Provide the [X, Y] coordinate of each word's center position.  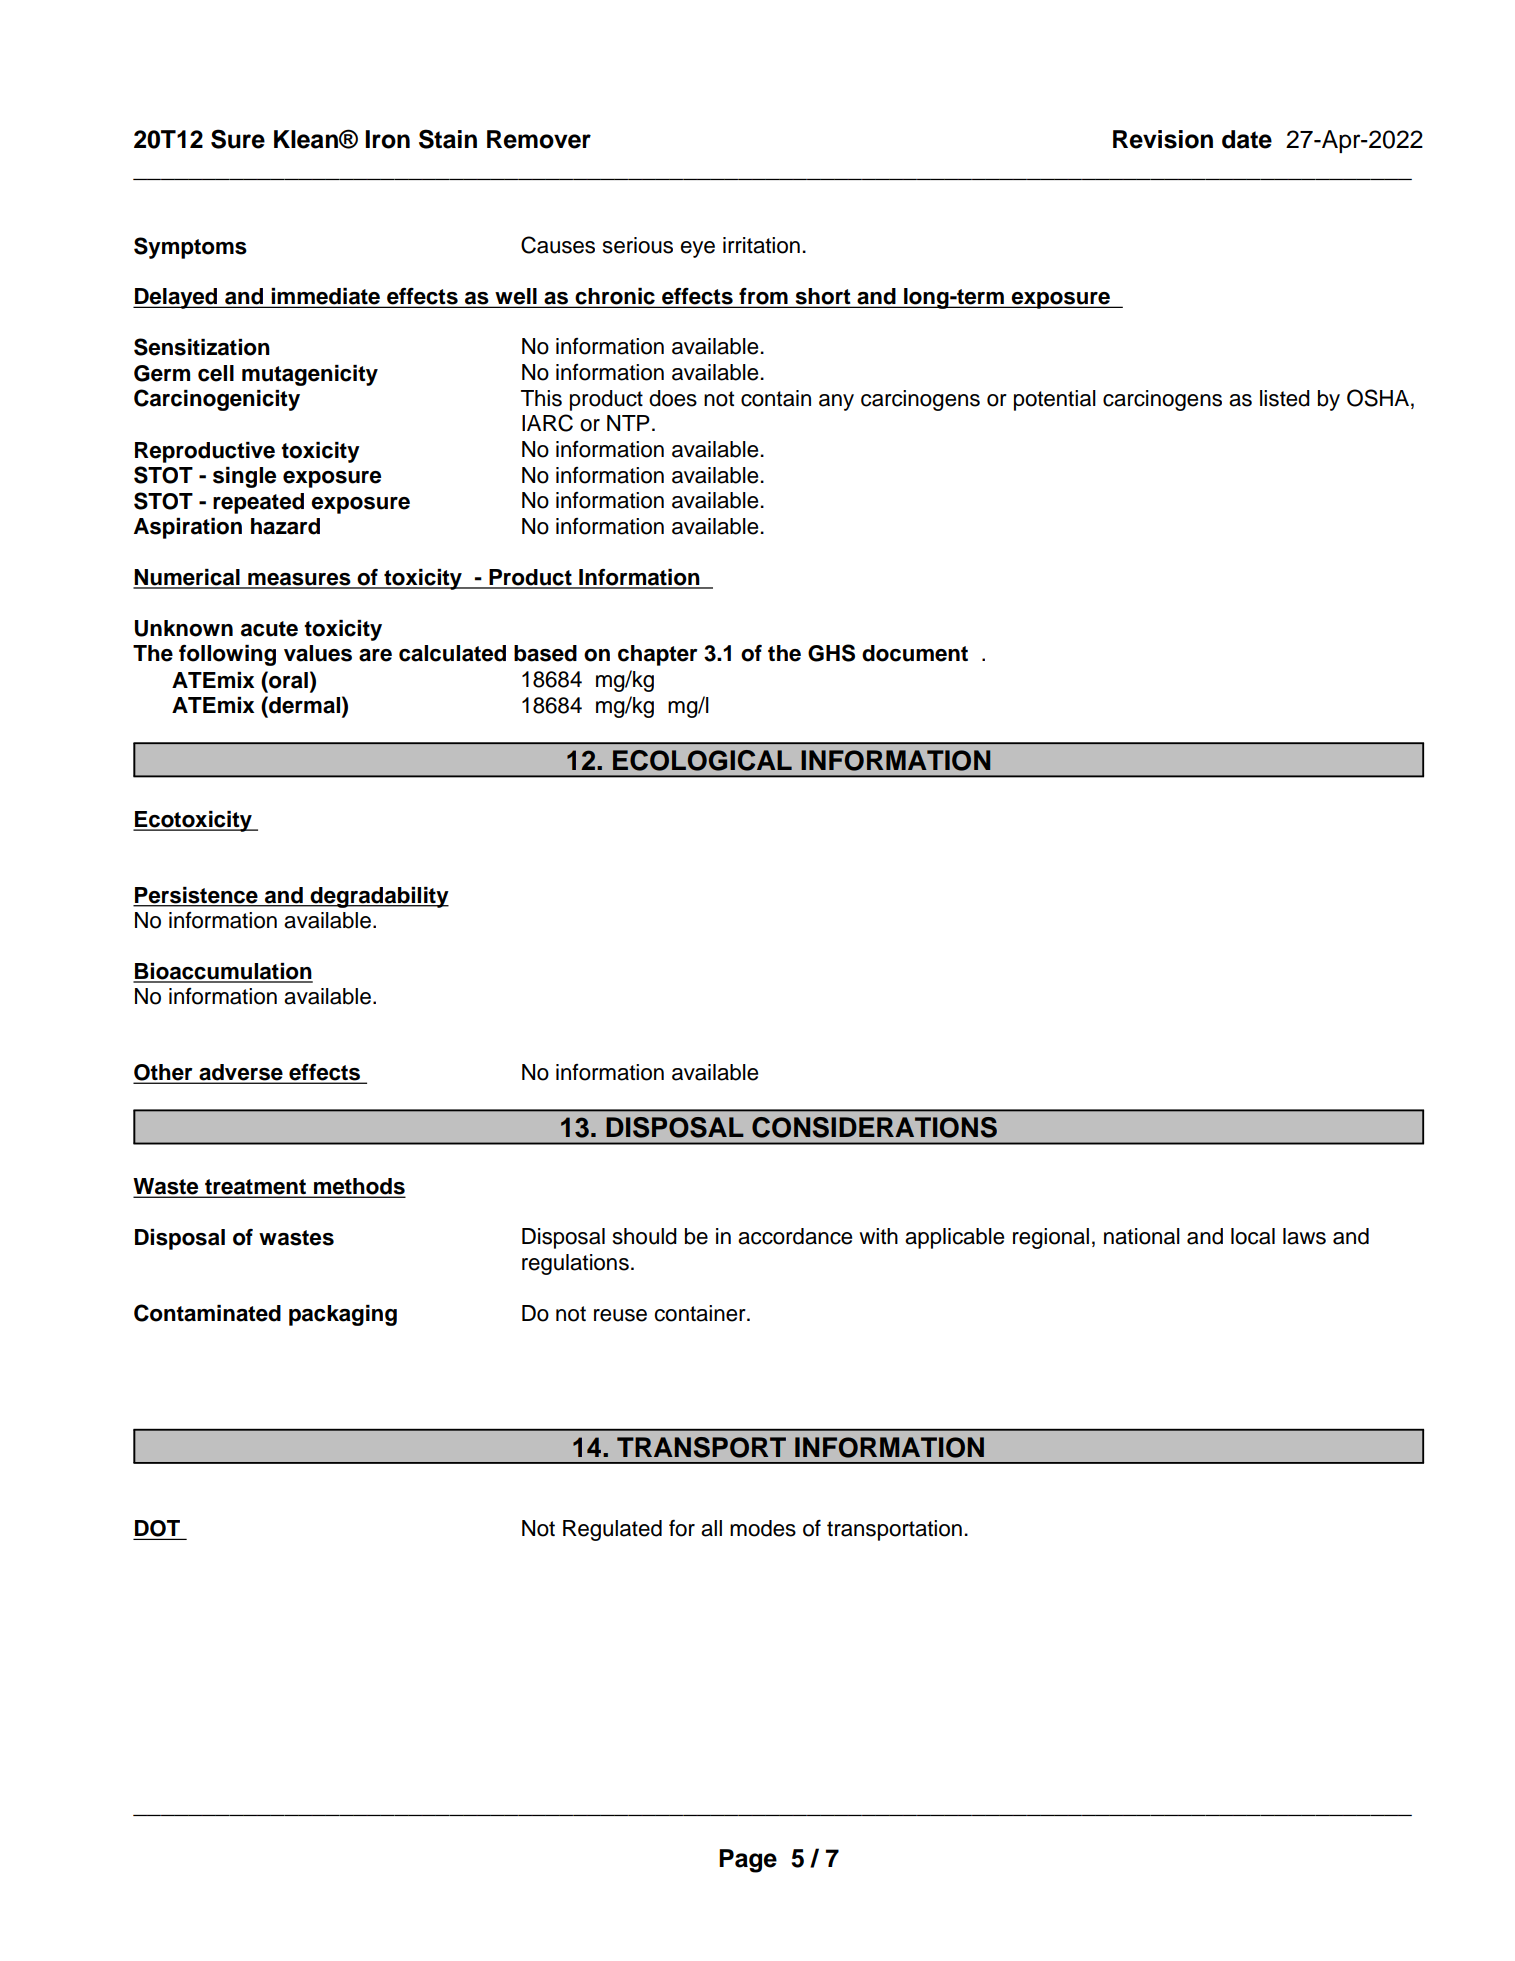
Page [748, 1861]
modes [763, 1528]
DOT [158, 1529]
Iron [387, 139]
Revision [1163, 139]
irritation [761, 245]
